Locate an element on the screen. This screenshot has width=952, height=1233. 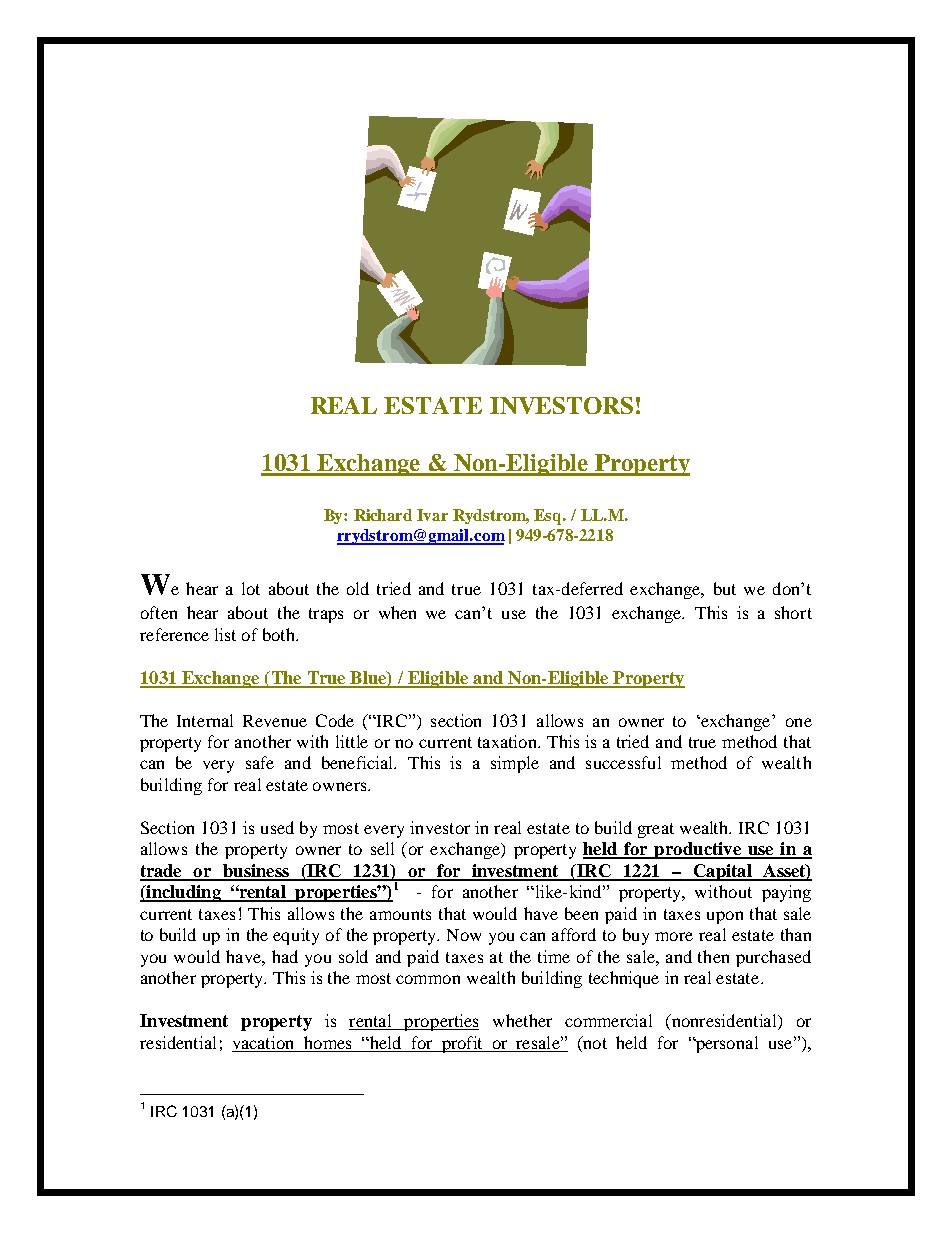
simple is located at coordinates (515, 764).
